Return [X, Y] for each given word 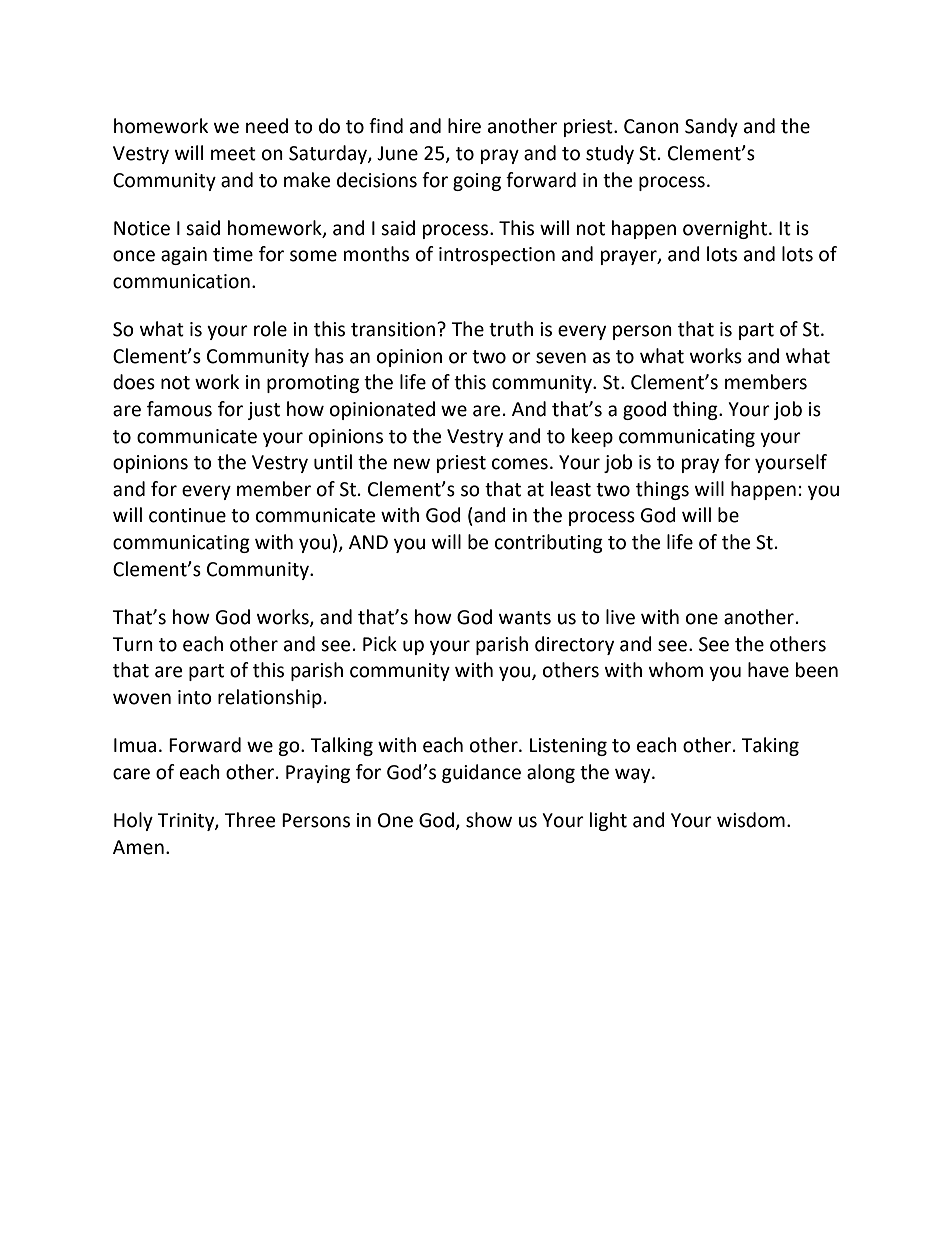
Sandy [711, 127]
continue [187, 515]
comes [520, 464]
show [489, 820]
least [571, 489]
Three [249, 820]
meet [233, 154]
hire [464, 126]
